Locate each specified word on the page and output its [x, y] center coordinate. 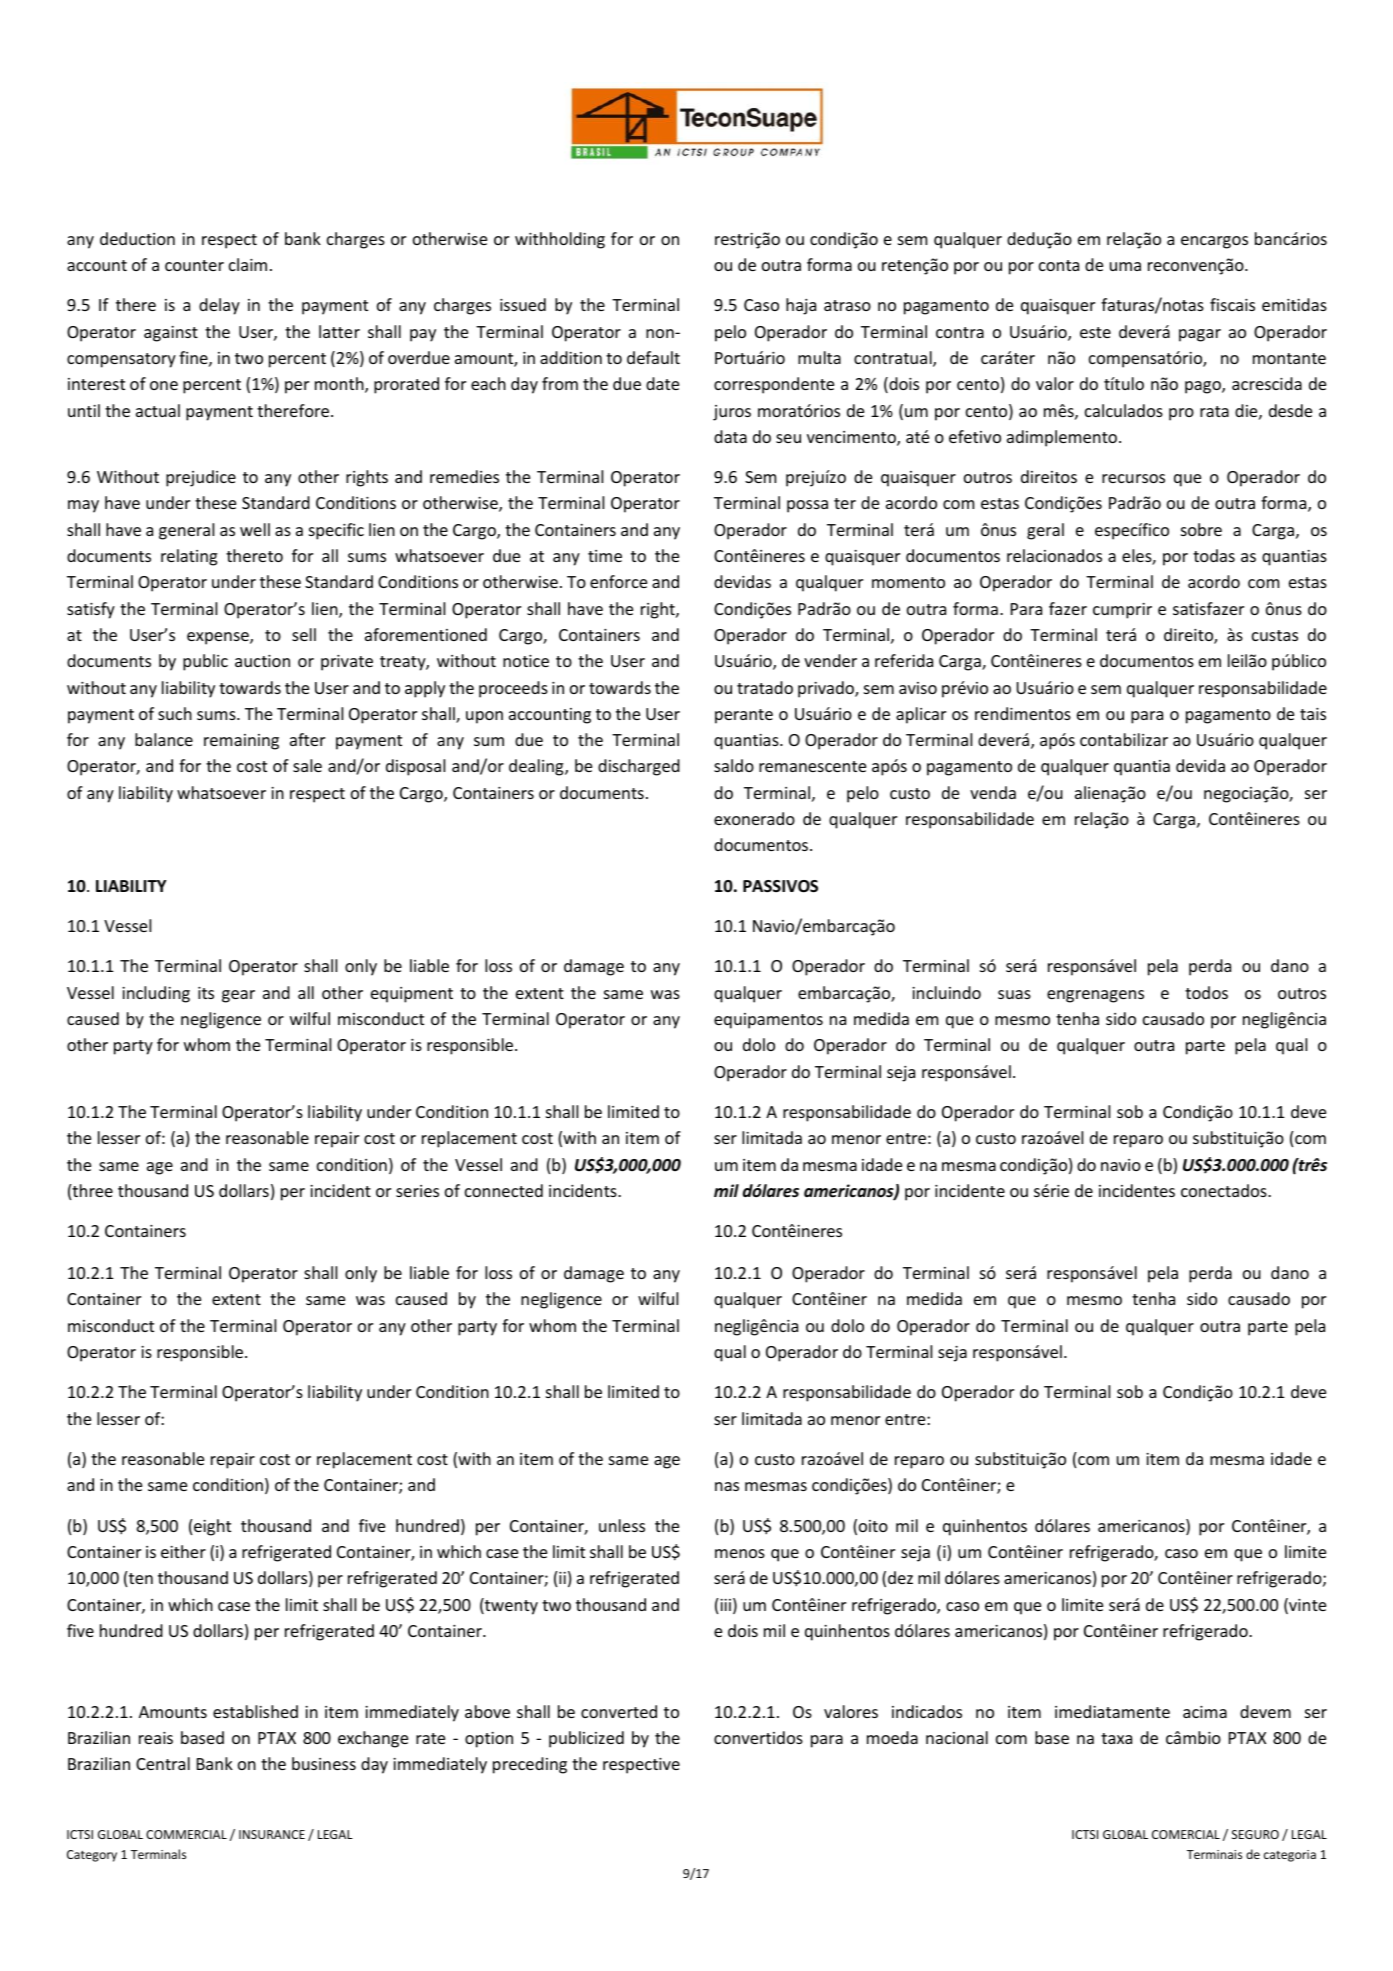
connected [504, 1190]
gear [238, 996]
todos [1206, 992]
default [653, 357]
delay [219, 306]
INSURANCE [272, 1834]
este [1095, 332]
